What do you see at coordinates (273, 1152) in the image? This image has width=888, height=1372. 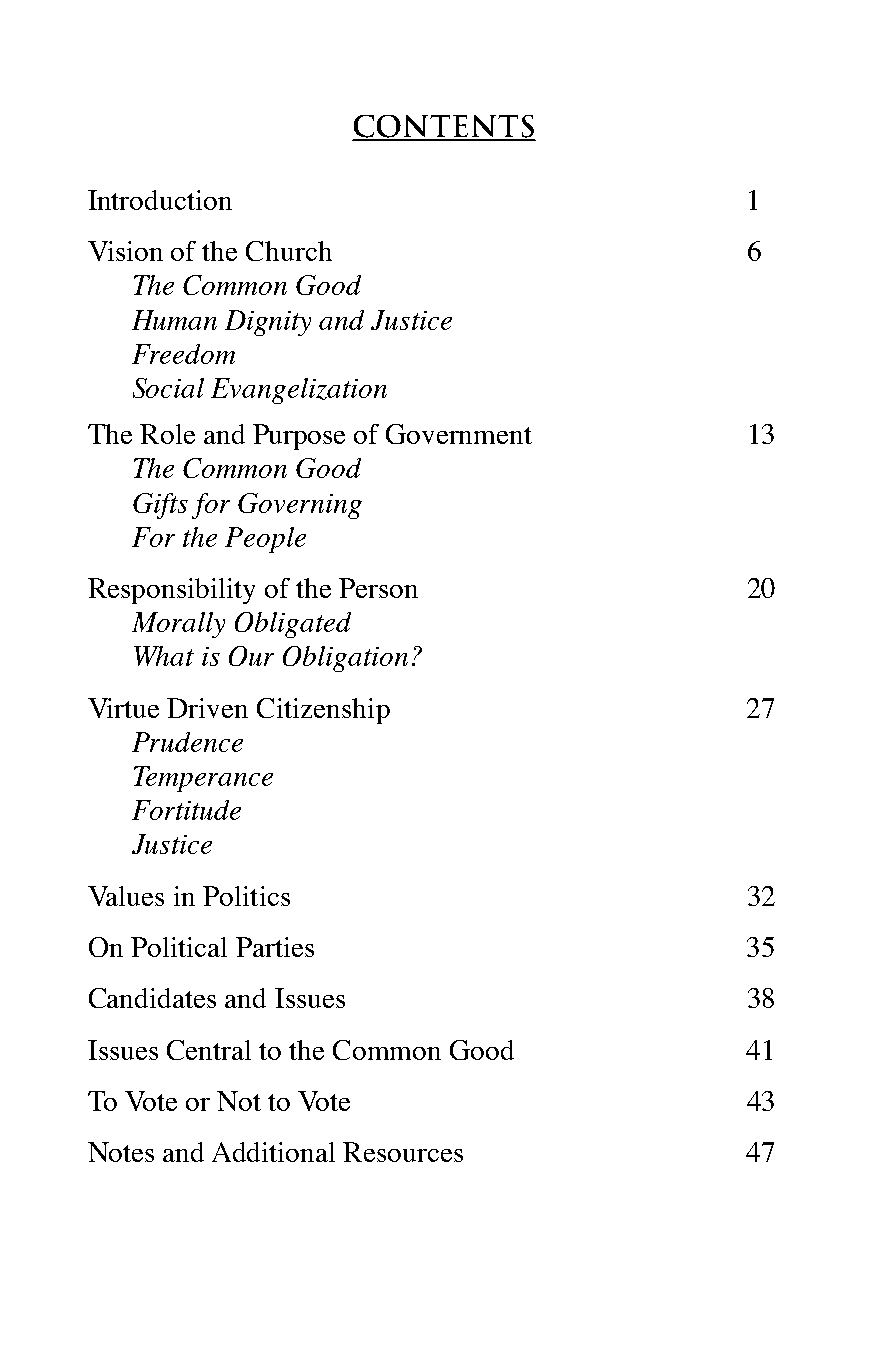 I see `Additional` at bounding box center [273, 1152].
